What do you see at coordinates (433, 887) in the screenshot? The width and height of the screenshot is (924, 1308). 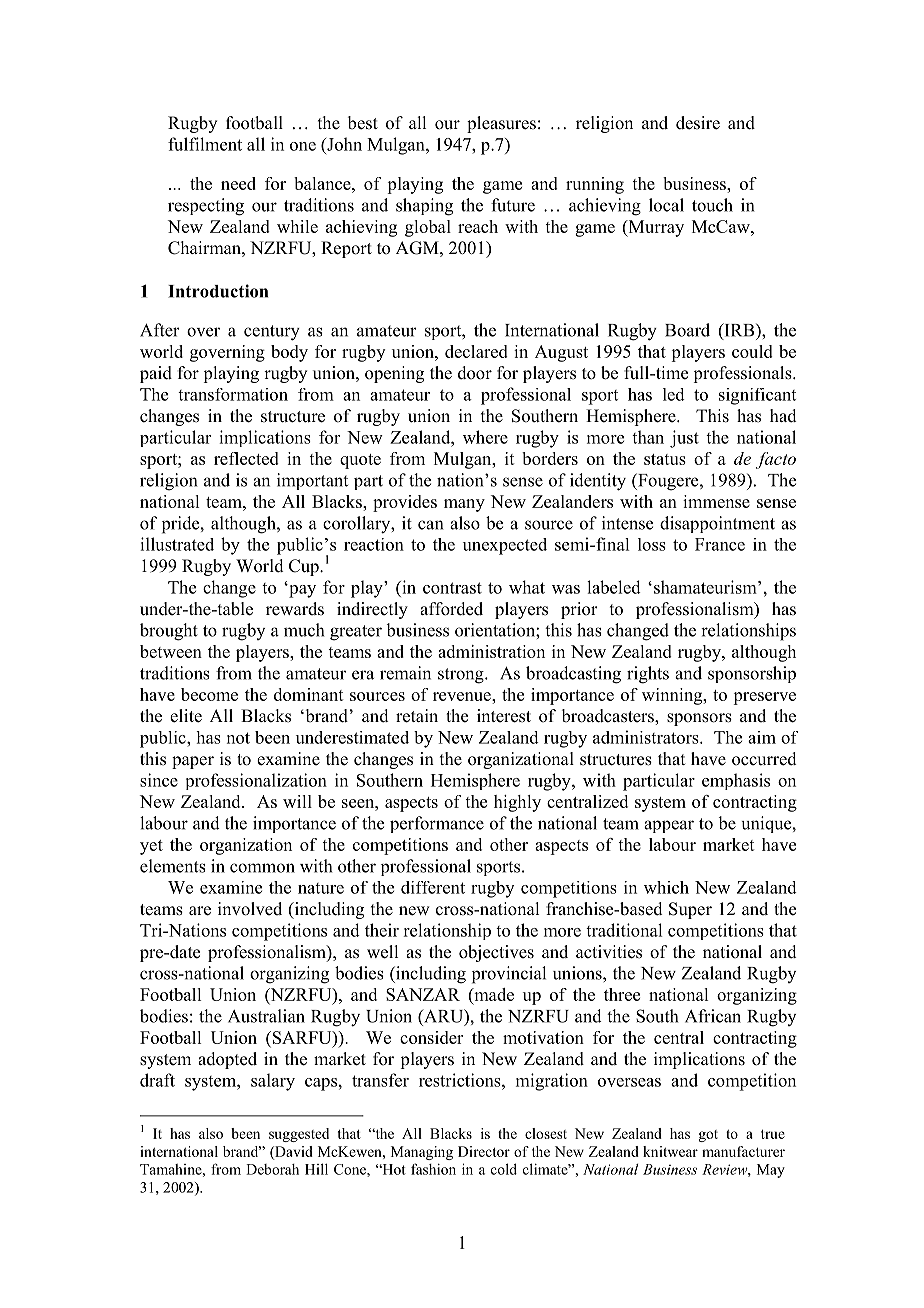 I see `different` at bounding box center [433, 887].
